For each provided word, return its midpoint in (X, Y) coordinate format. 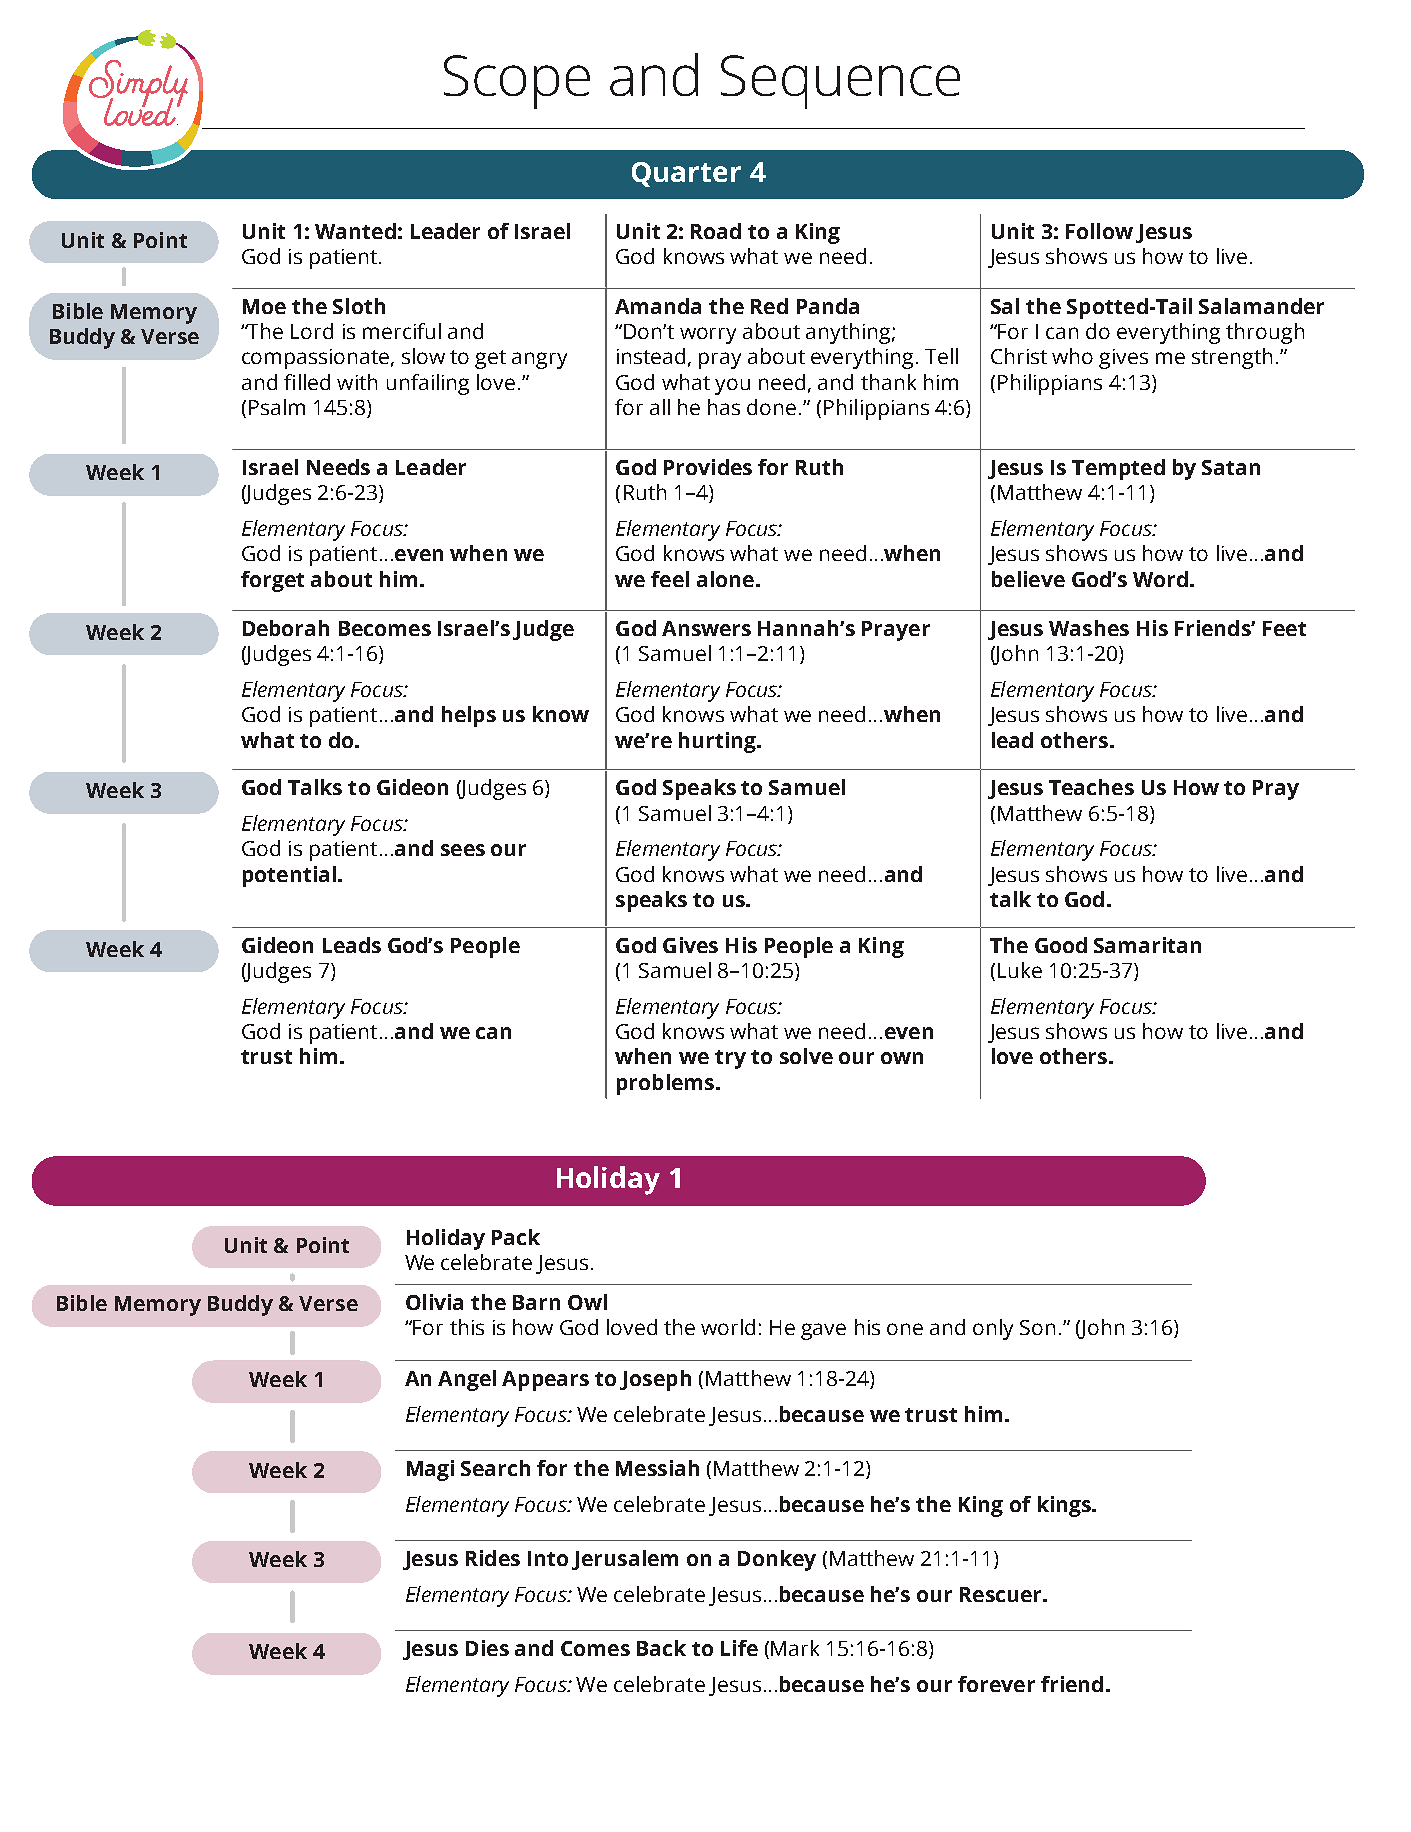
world (728, 1327)
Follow (1099, 231)
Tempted (1118, 469)
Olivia (434, 1302)
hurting (719, 742)
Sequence (840, 82)
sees (463, 850)
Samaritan (1147, 945)
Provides (708, 467)
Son (1037, 1327)
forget (272, 581)
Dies (487, 1648)
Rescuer (1002, 1594)
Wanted (355, 231)
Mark (795, 1648)
